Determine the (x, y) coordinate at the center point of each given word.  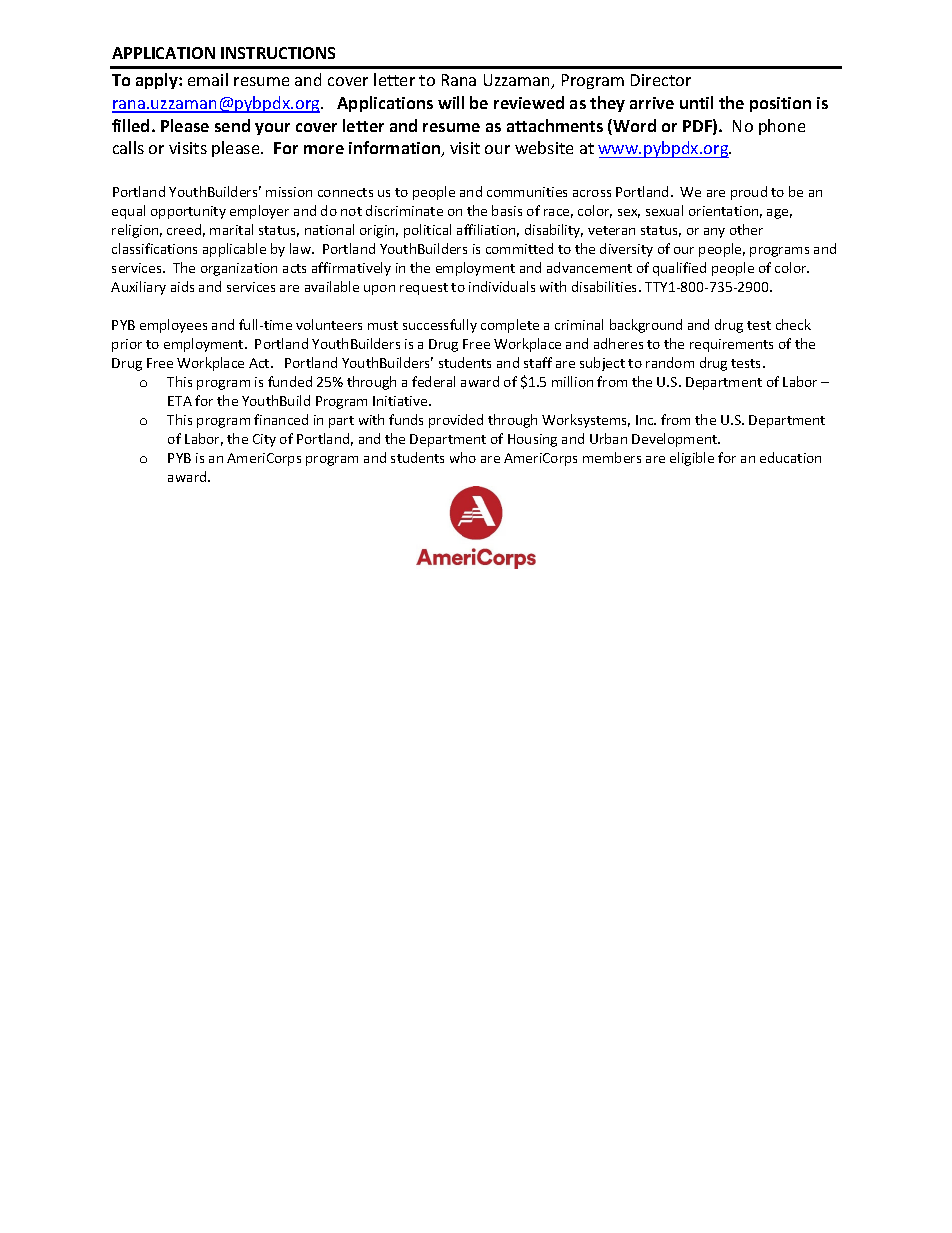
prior (127, 345)
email (208, 79)
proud (749, 193)
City (264, 440)
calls (128, 147)
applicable (234, 250)
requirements (731, 345)
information (396, 149)
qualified (679, 269)
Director (661, 80)
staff (538, 362)
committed (519, 248)
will (451, 102)
